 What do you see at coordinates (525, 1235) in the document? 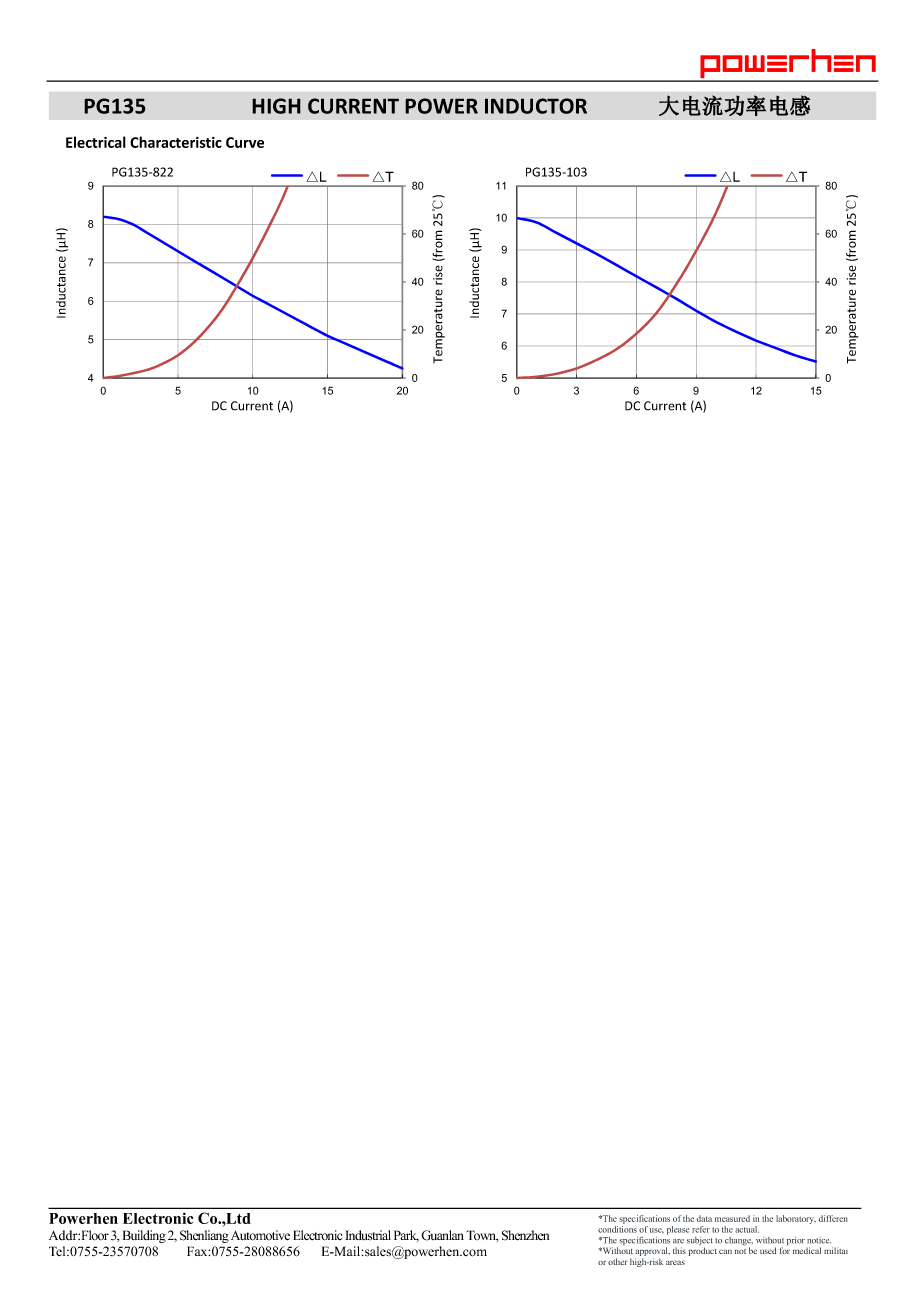
I see `Shenzhen` at bounding box center [525, 1235].
